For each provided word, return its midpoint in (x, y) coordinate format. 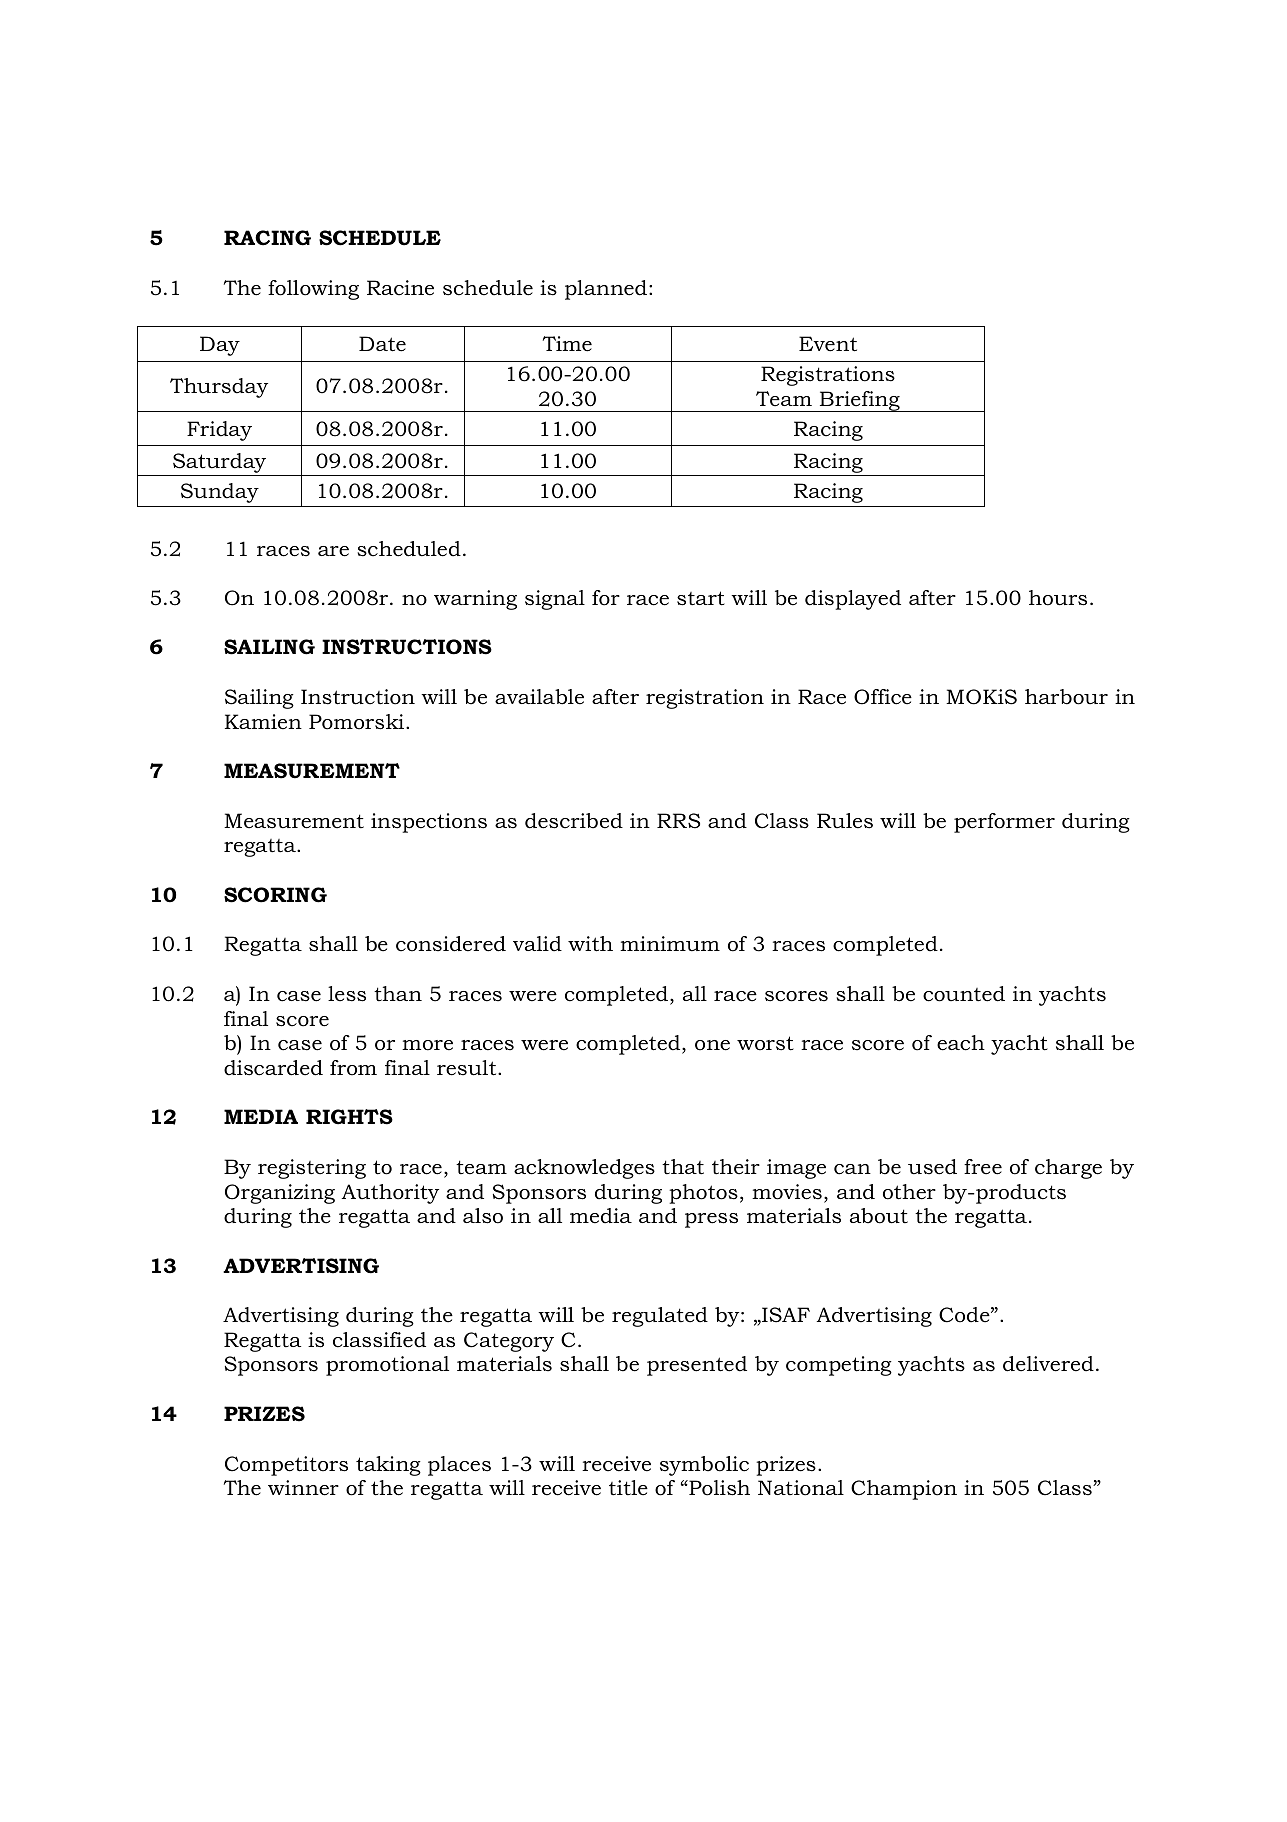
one (712, 1045)
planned (607, 290)
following (313, 290)
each (961, 1043)
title (628, 1488)
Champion (904, 1490)
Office (883, 697)
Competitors (286, 1466)
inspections (429, 823)
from (353, 1068)
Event (828, 344)
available (539, 697)
